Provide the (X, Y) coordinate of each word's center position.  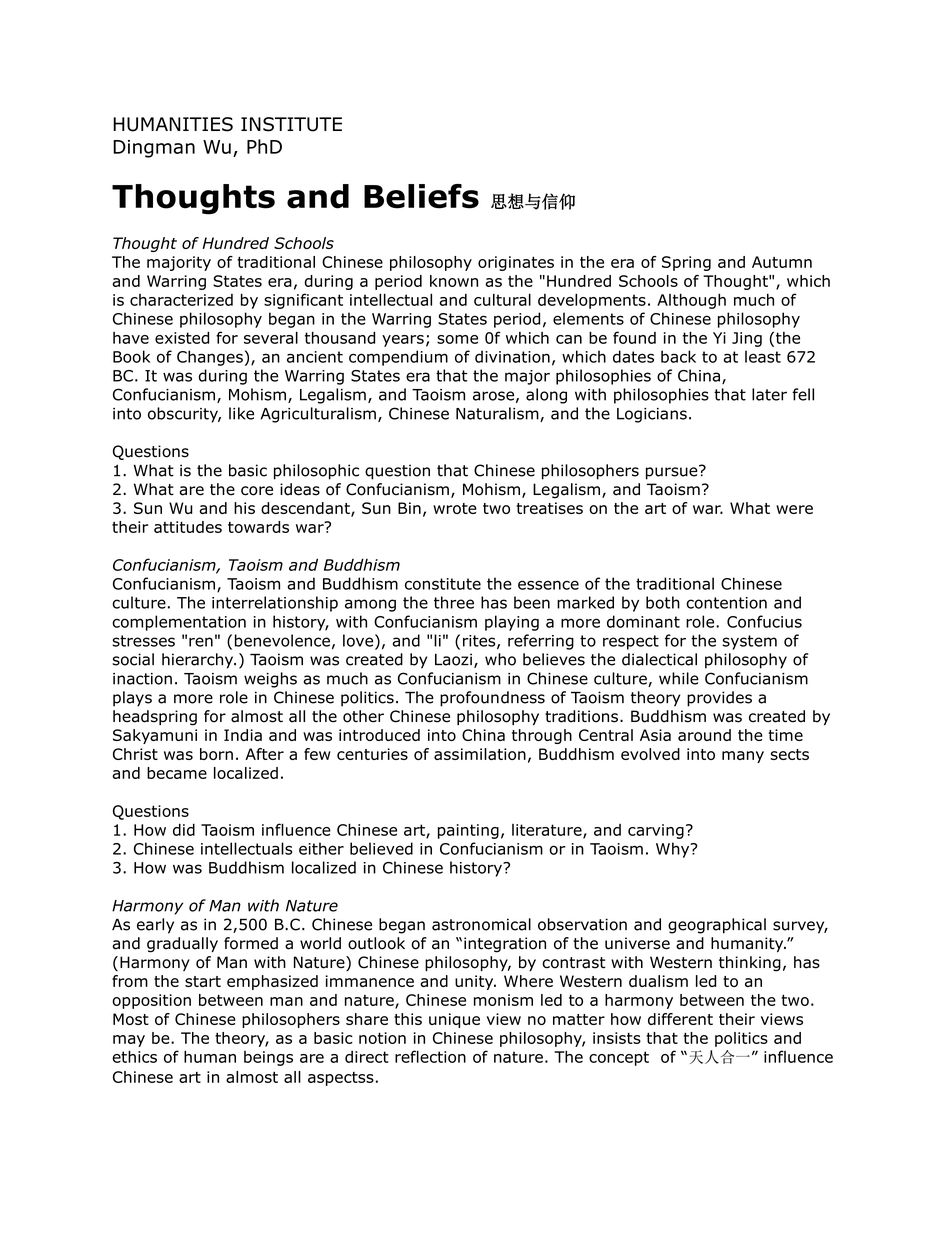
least (763, 356)
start (203, 981)
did (184, 829)
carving (656, 831)
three (454, 602)
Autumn (782, 262)
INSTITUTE (291, 124)
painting (468, 831)
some (457, 339)
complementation (179, 623)
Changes (210, 358)
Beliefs (421, 196)
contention (726, 603)
